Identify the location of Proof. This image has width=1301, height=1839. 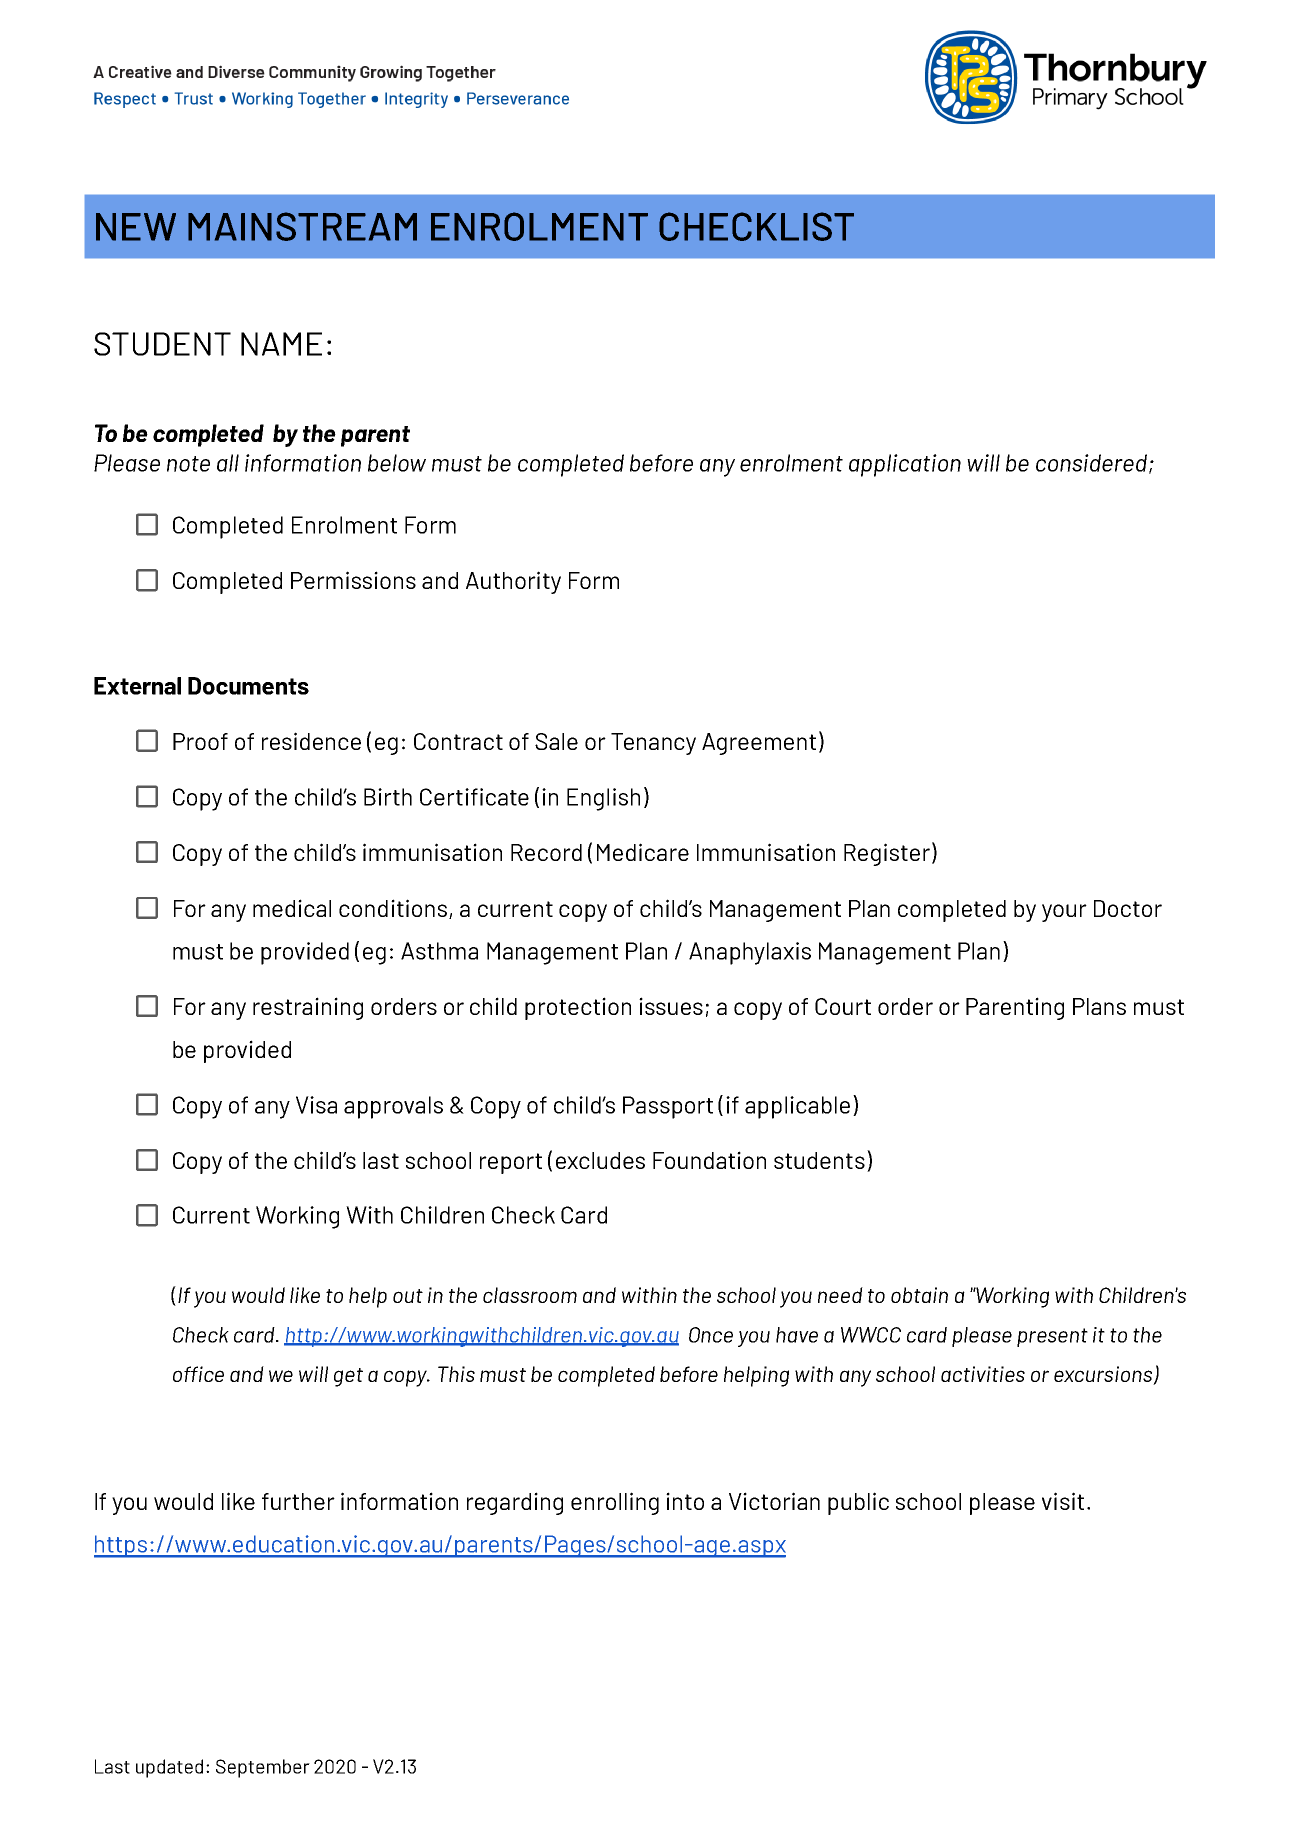
(200, 741).
